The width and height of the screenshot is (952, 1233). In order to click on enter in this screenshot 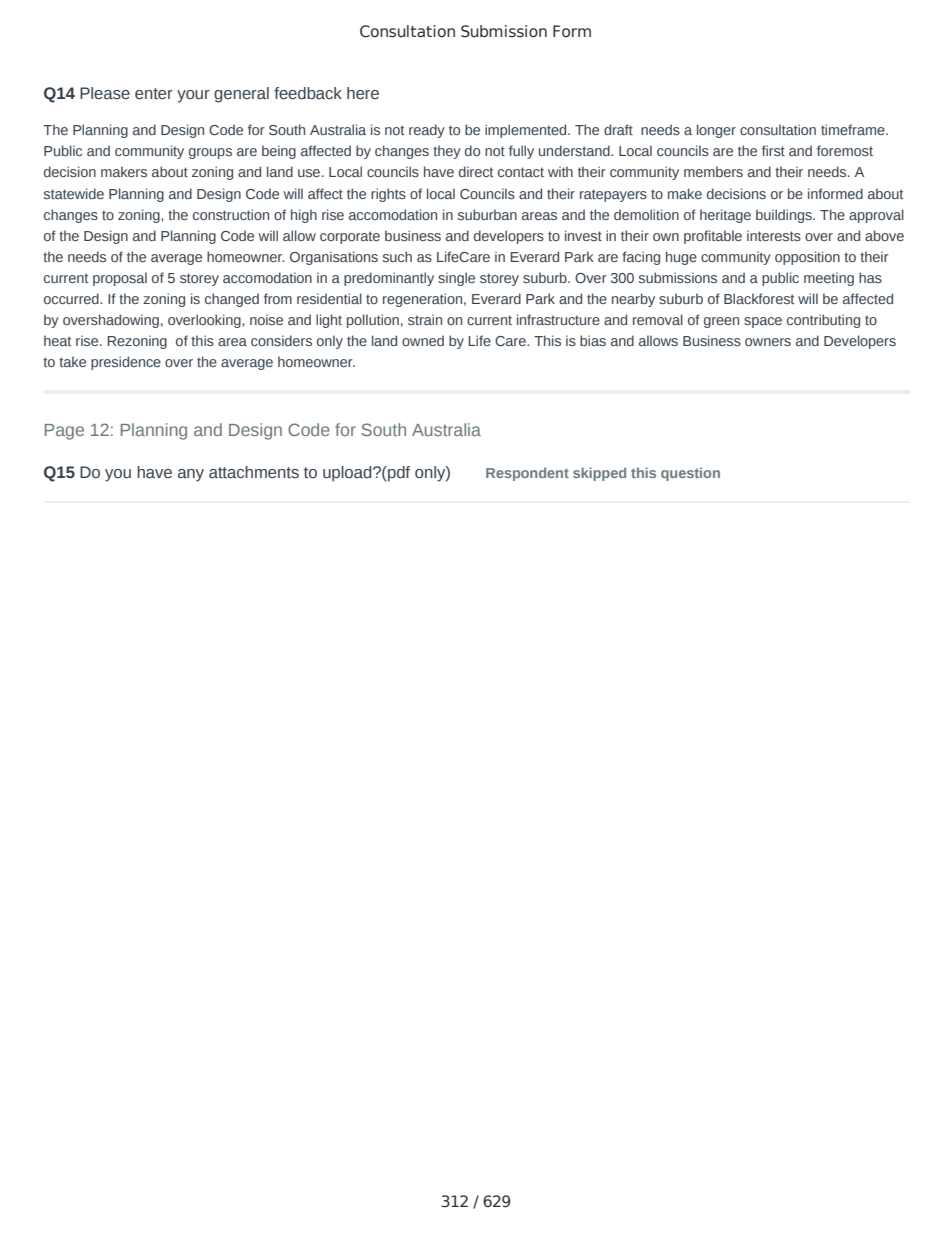, I will do `click(154, 94)`.
